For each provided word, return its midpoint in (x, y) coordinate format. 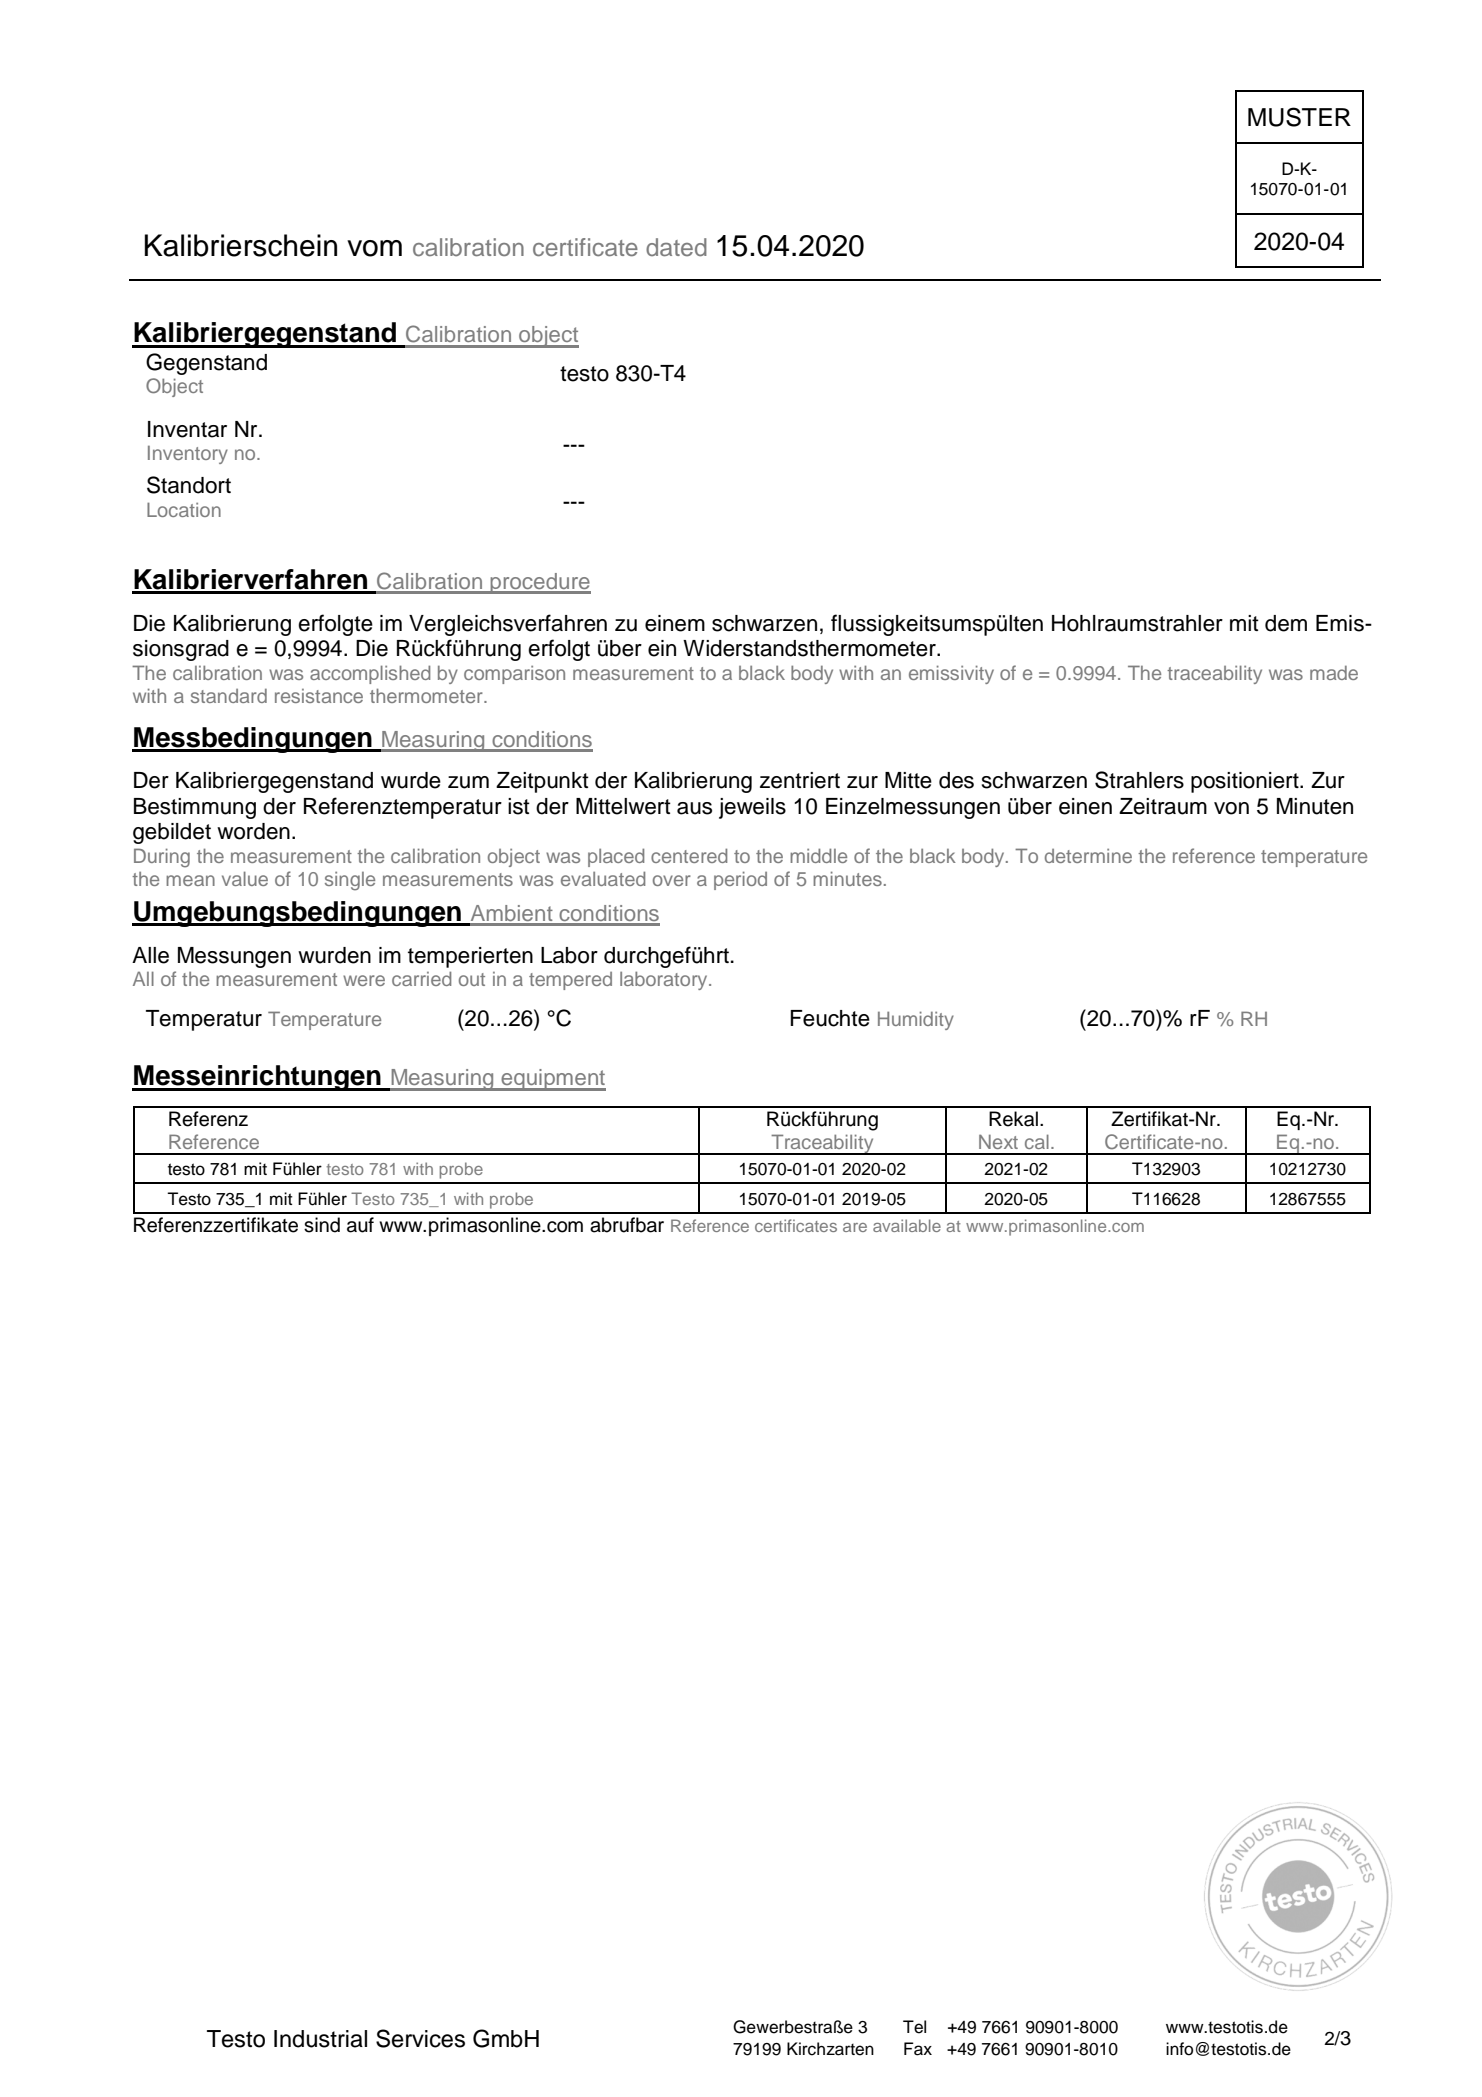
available (907, 1225)
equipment (552, 1080)
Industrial (320, 2039)
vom (374, 248)
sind (322, 1225)
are (855, 1227)
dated (676, 247)
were (364, 980)
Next (998, 1141)
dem (1286, 623)
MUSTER (1299, 117)
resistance (319, 696)
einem (675, 623)
